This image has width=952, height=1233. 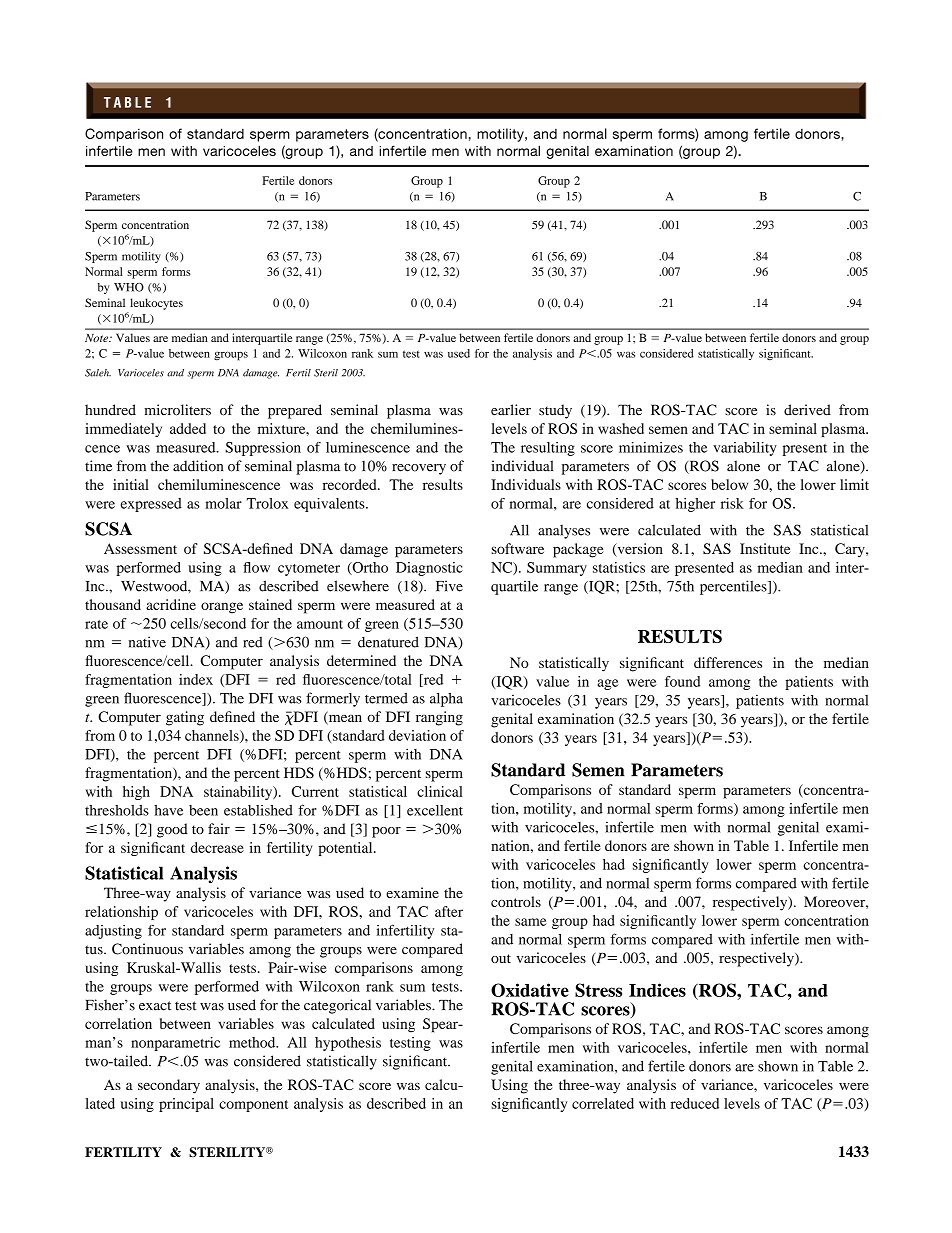 What do you see at coordinates (348, 1044) in the image?
I see `hypothesis` at bounding box center [348, 1044].
